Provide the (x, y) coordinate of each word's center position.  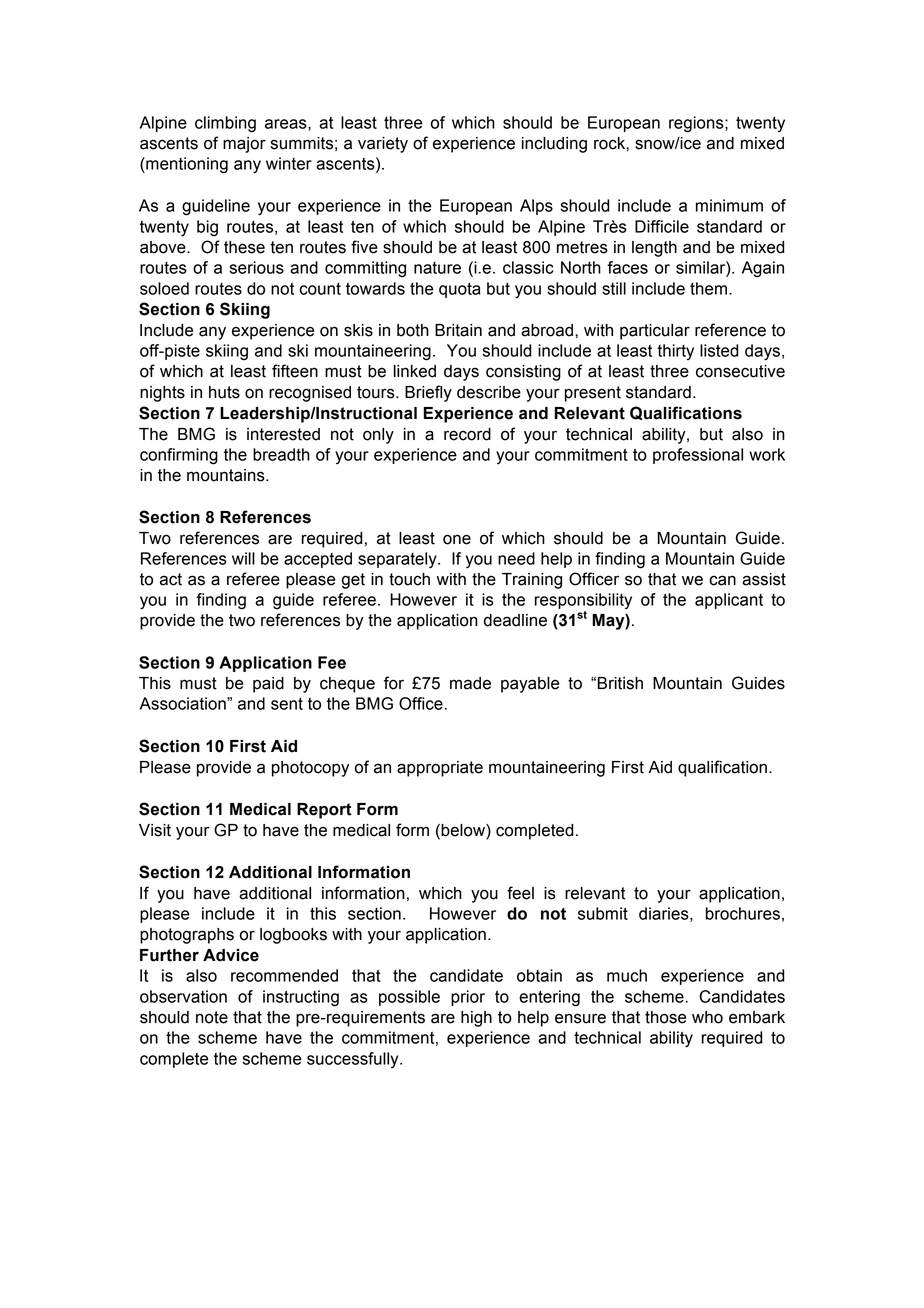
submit (603, 913)
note (212, 1017)
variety (383, 145)
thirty (675, 352)
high (476, 1019)
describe (489, 392)
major (244, 145)
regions (697, 124)
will (243, 558)
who (707, 1017)
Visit (155, 830)
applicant (729, 601)
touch (409, 579)
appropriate (440, 769)
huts (224, 392)
